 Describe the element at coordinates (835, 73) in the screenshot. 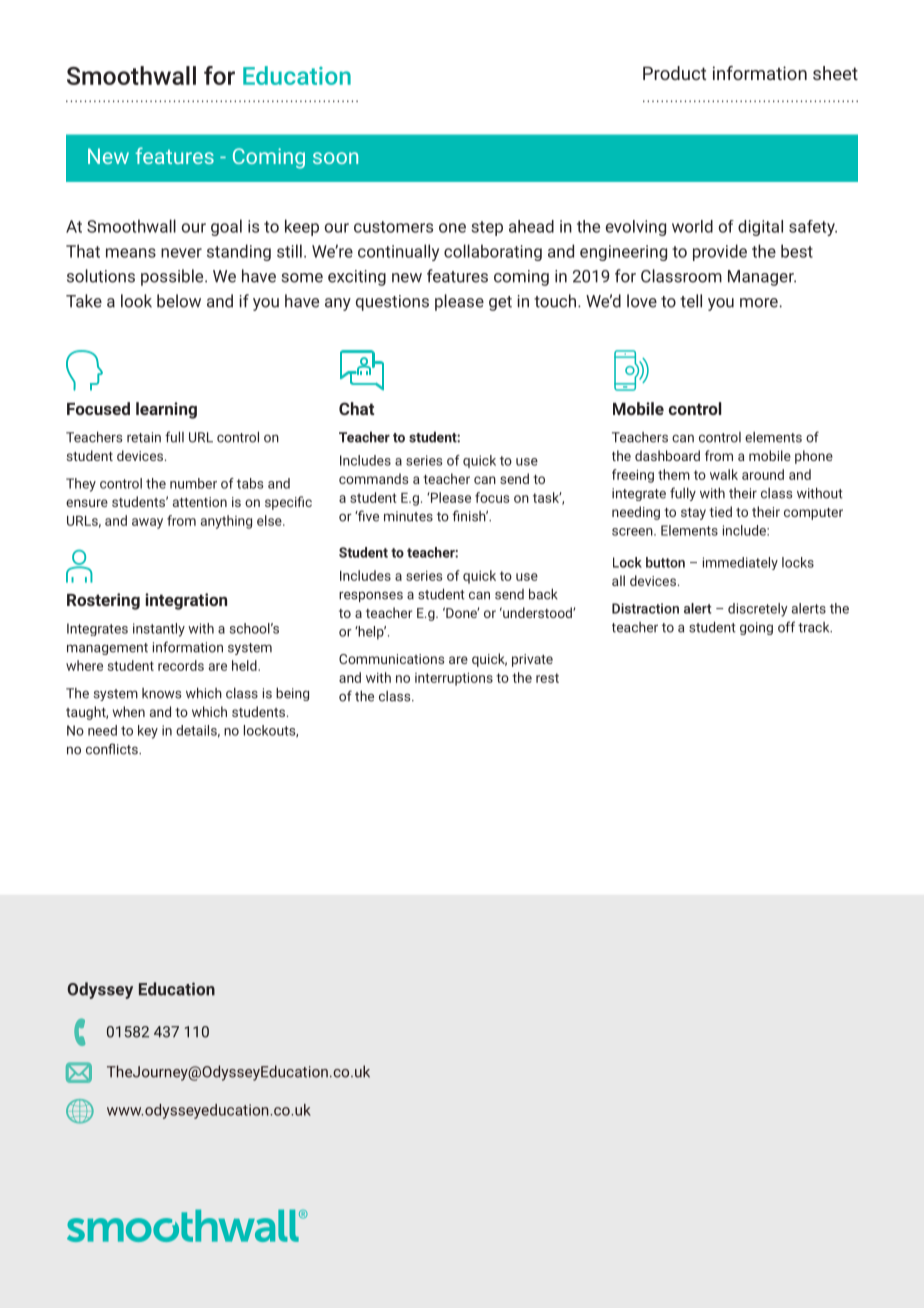

I see `sheet` at that location.
